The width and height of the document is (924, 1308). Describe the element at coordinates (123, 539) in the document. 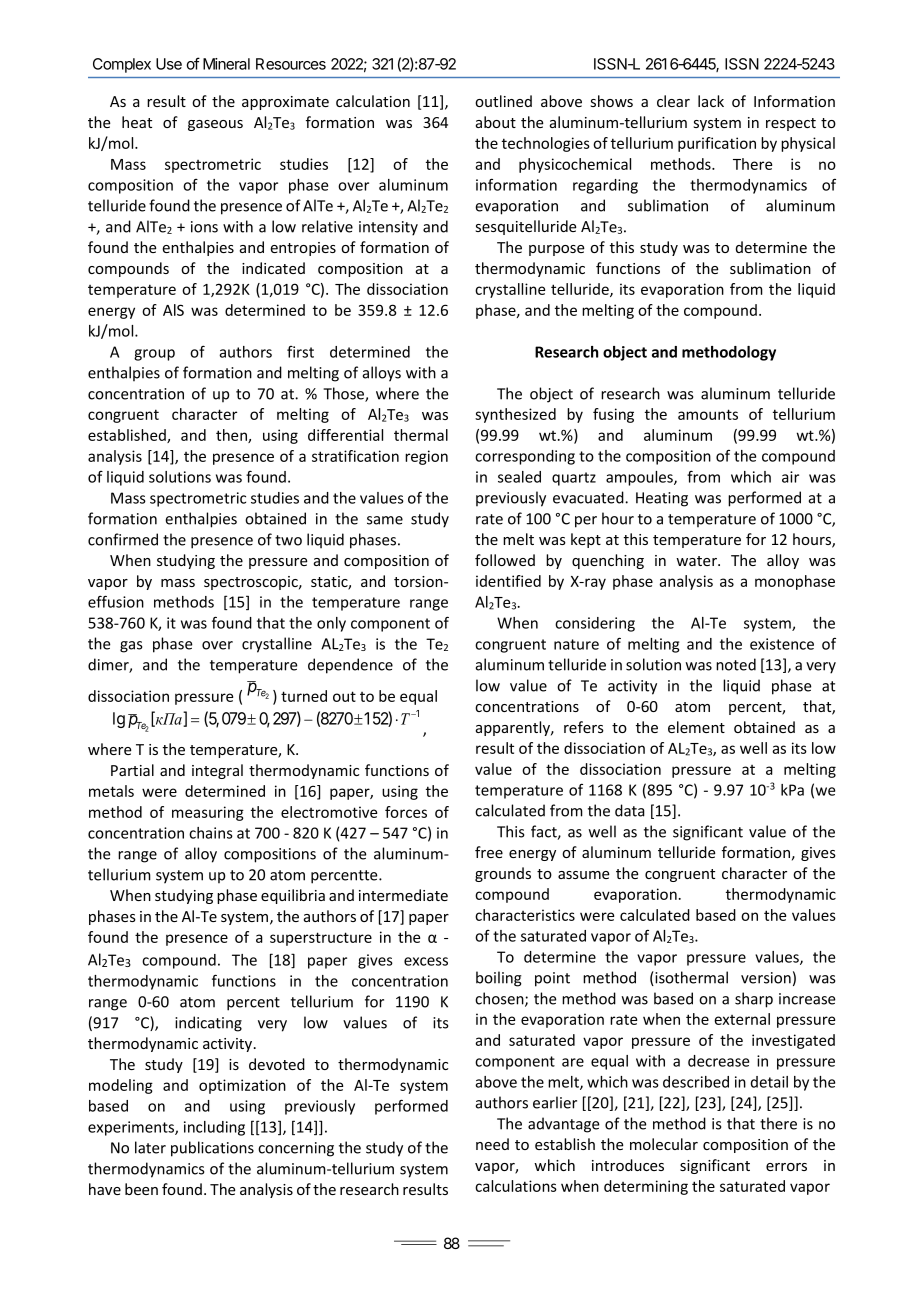

I see `confirmed` at that location.
